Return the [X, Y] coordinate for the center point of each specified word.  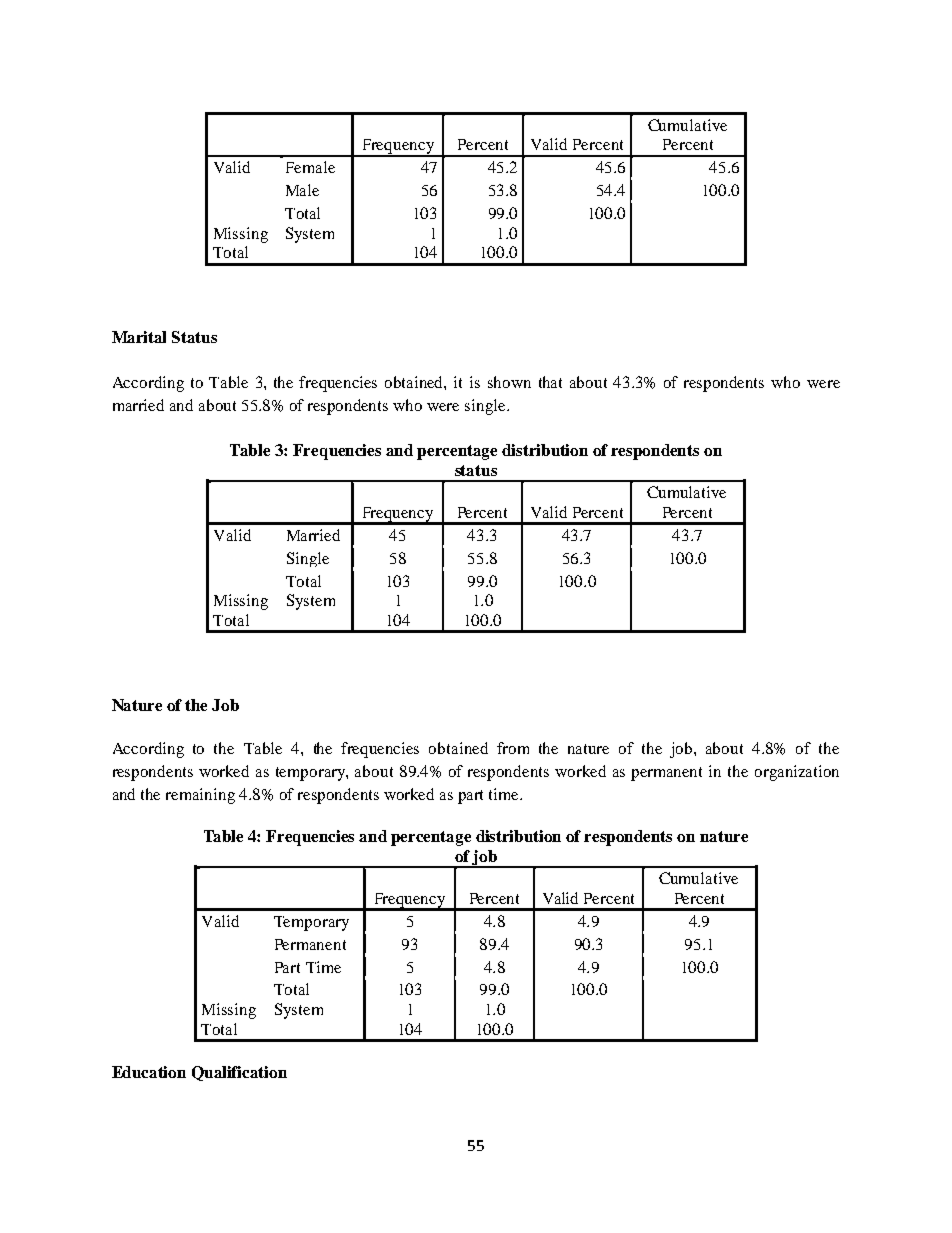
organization [797, 773]
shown [509, 382]
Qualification [239, 1073]
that [550, 382]
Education [149, 1072]
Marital [139, 337]
